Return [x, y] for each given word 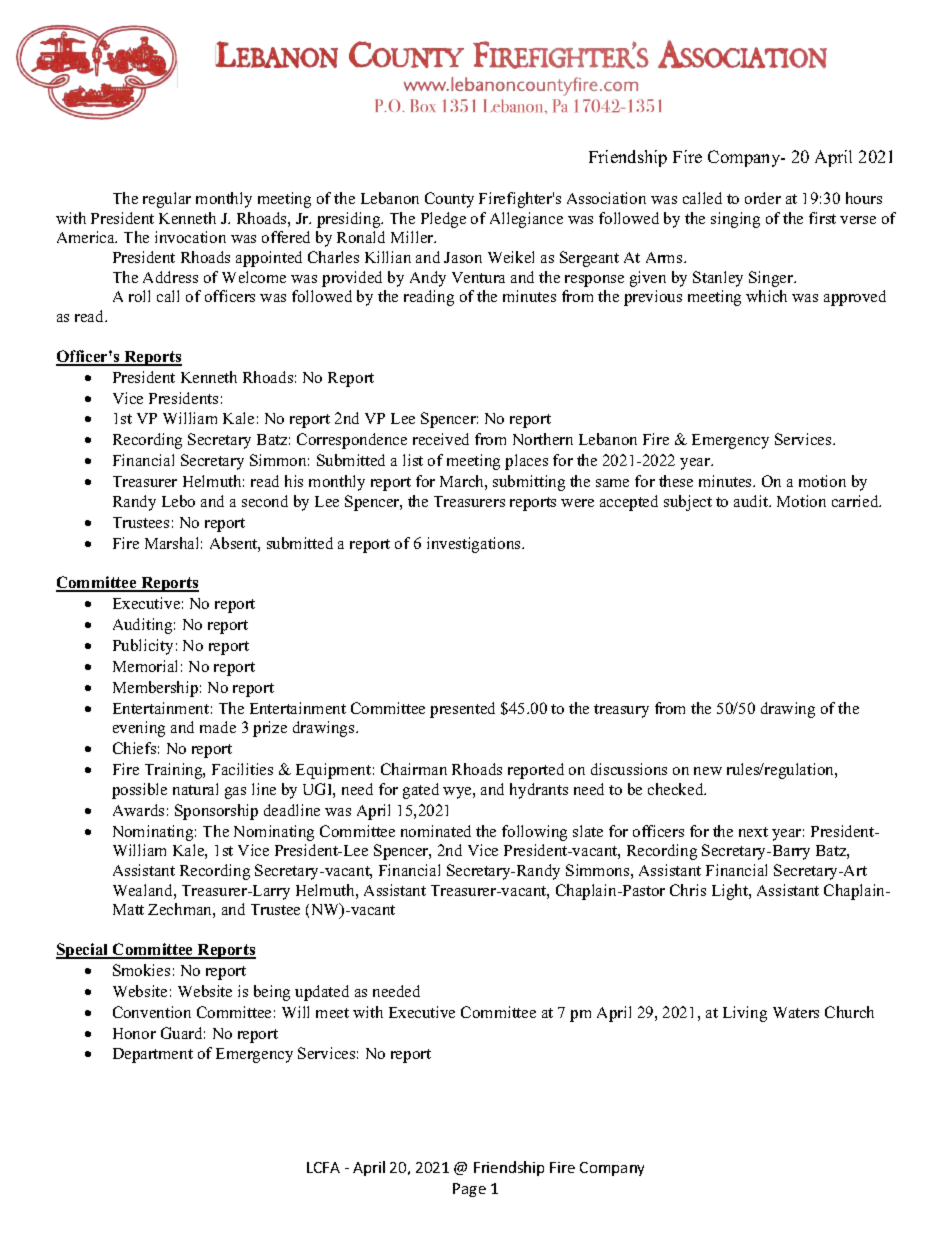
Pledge [443, 220]
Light [731, 892]
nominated [436, 831]
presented [462, 710]
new [708, 771]
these [676, 481]
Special [83, 951]
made [218, 727]
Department [153, 1055]
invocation [190, 237]
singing [735, 220]
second [265, 501]
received [441, 439]
